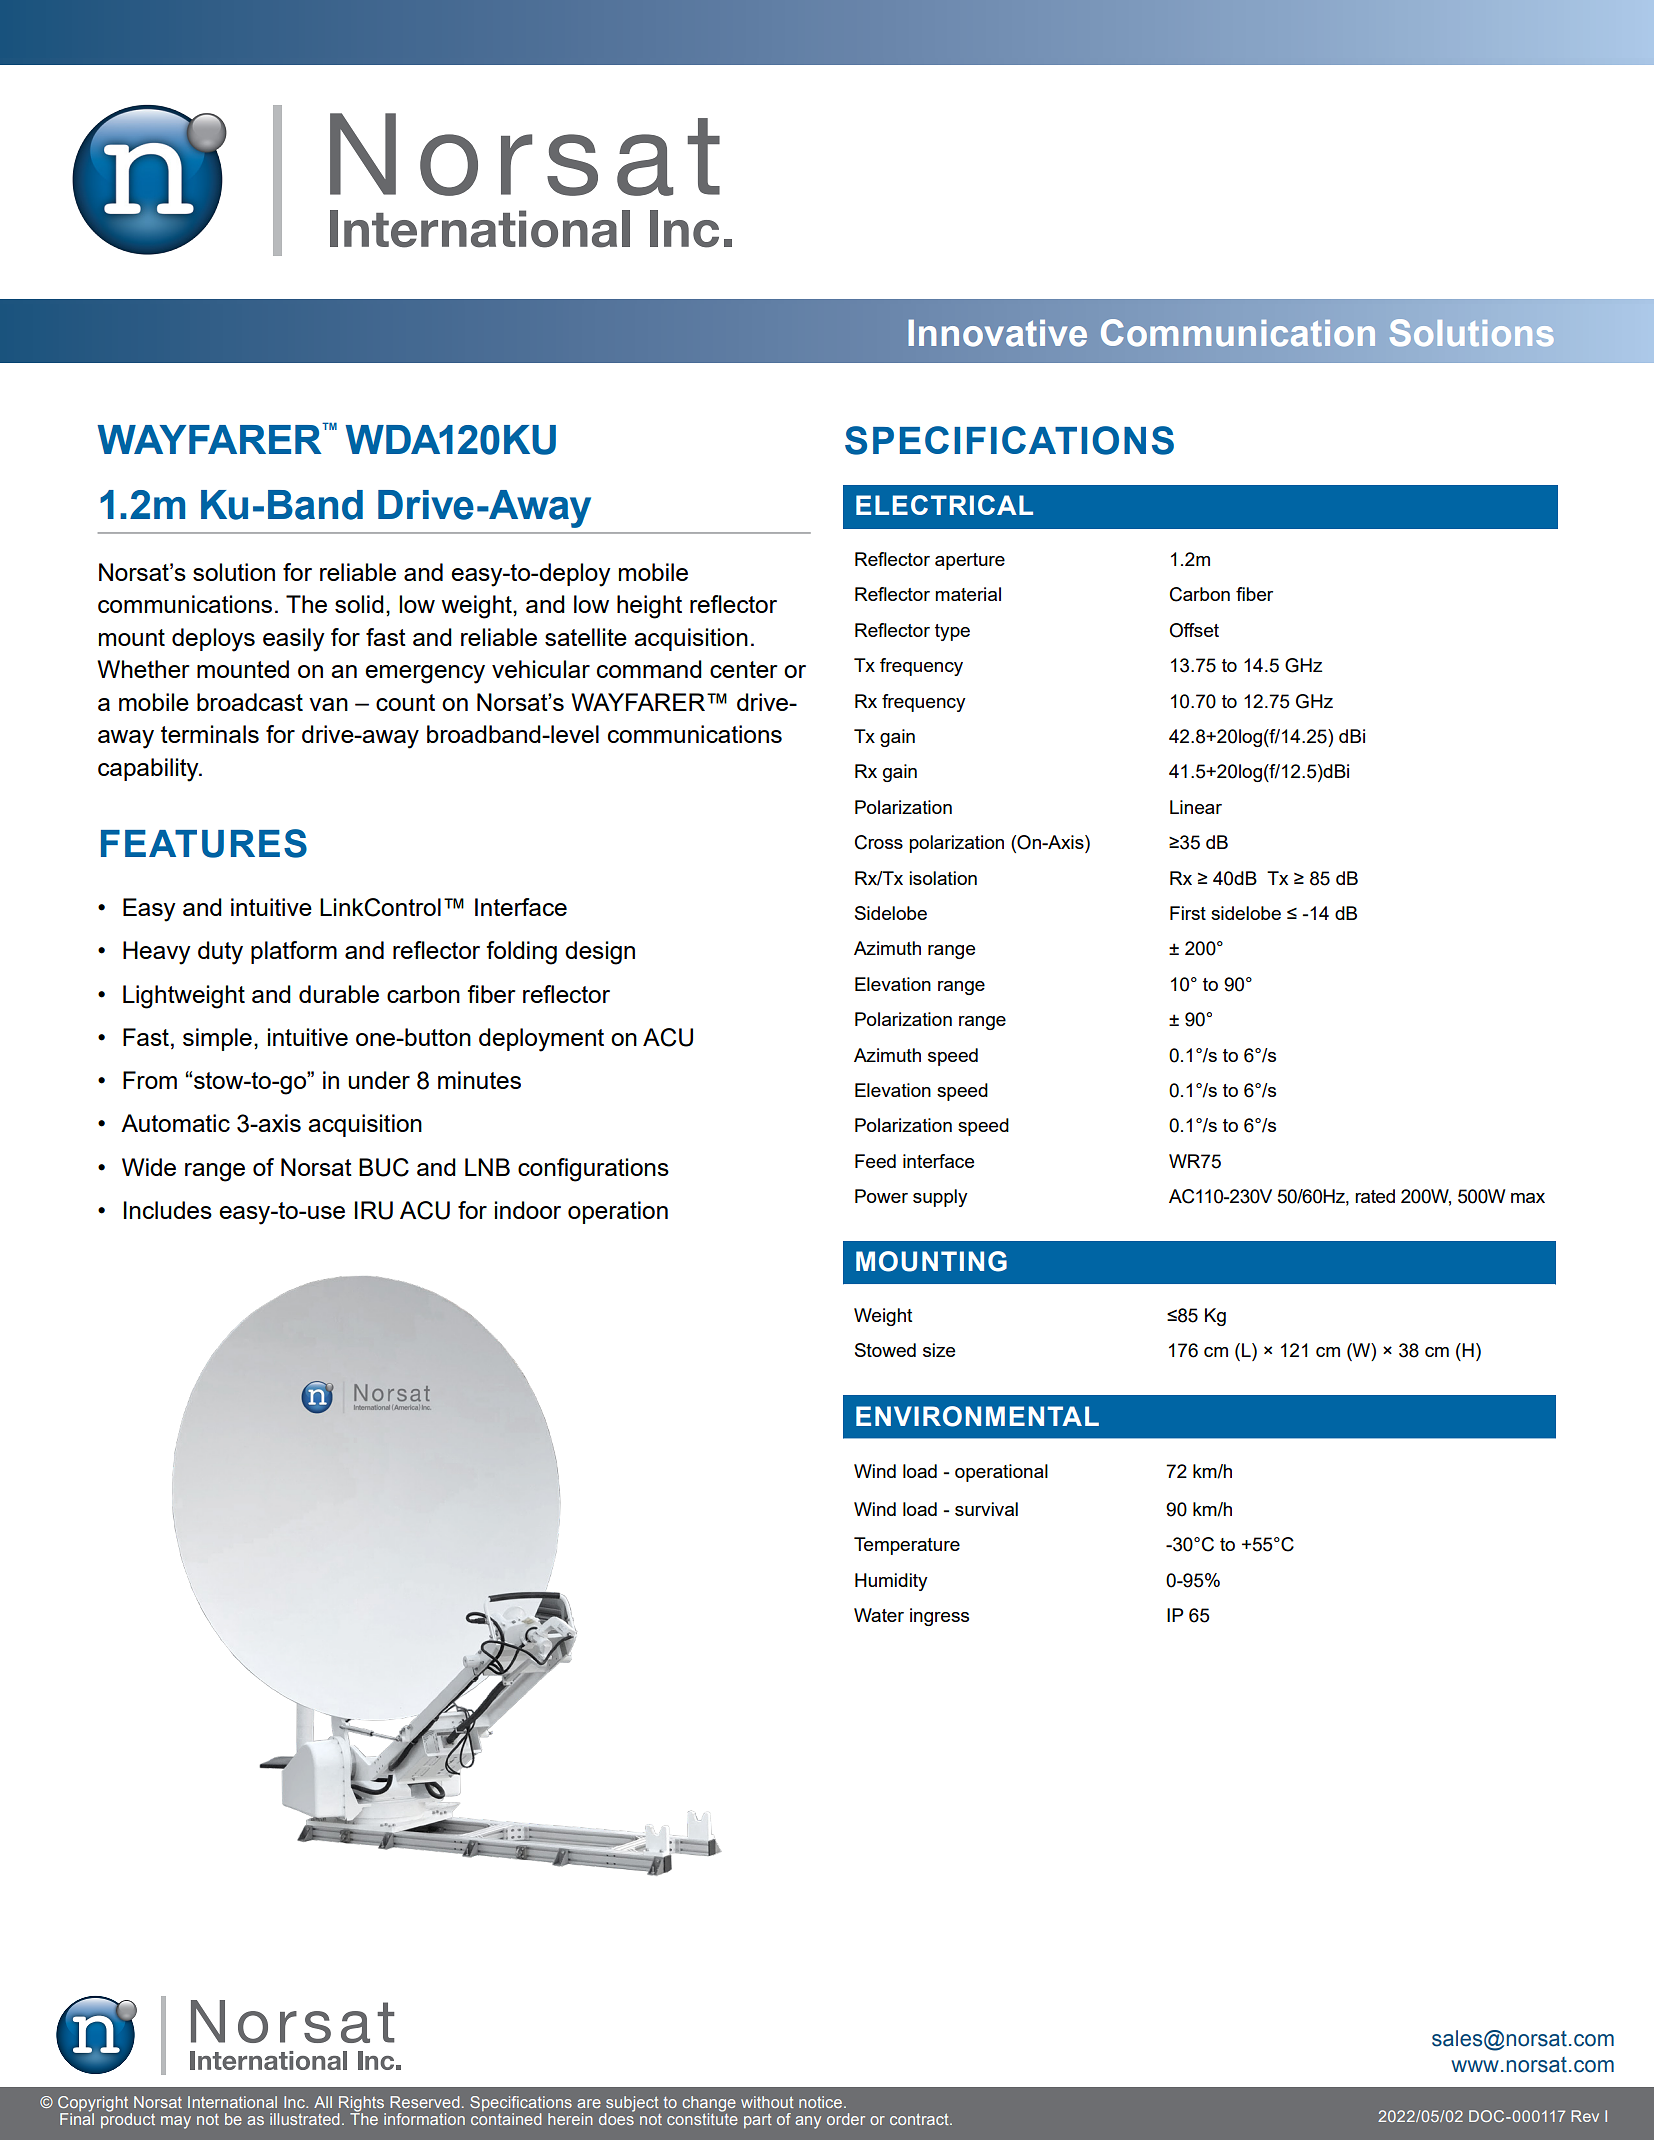 The height and width of the document is (2140, 1654). Describe the element at coordinates (232, 2102) in the document. I see `International` at that location.
